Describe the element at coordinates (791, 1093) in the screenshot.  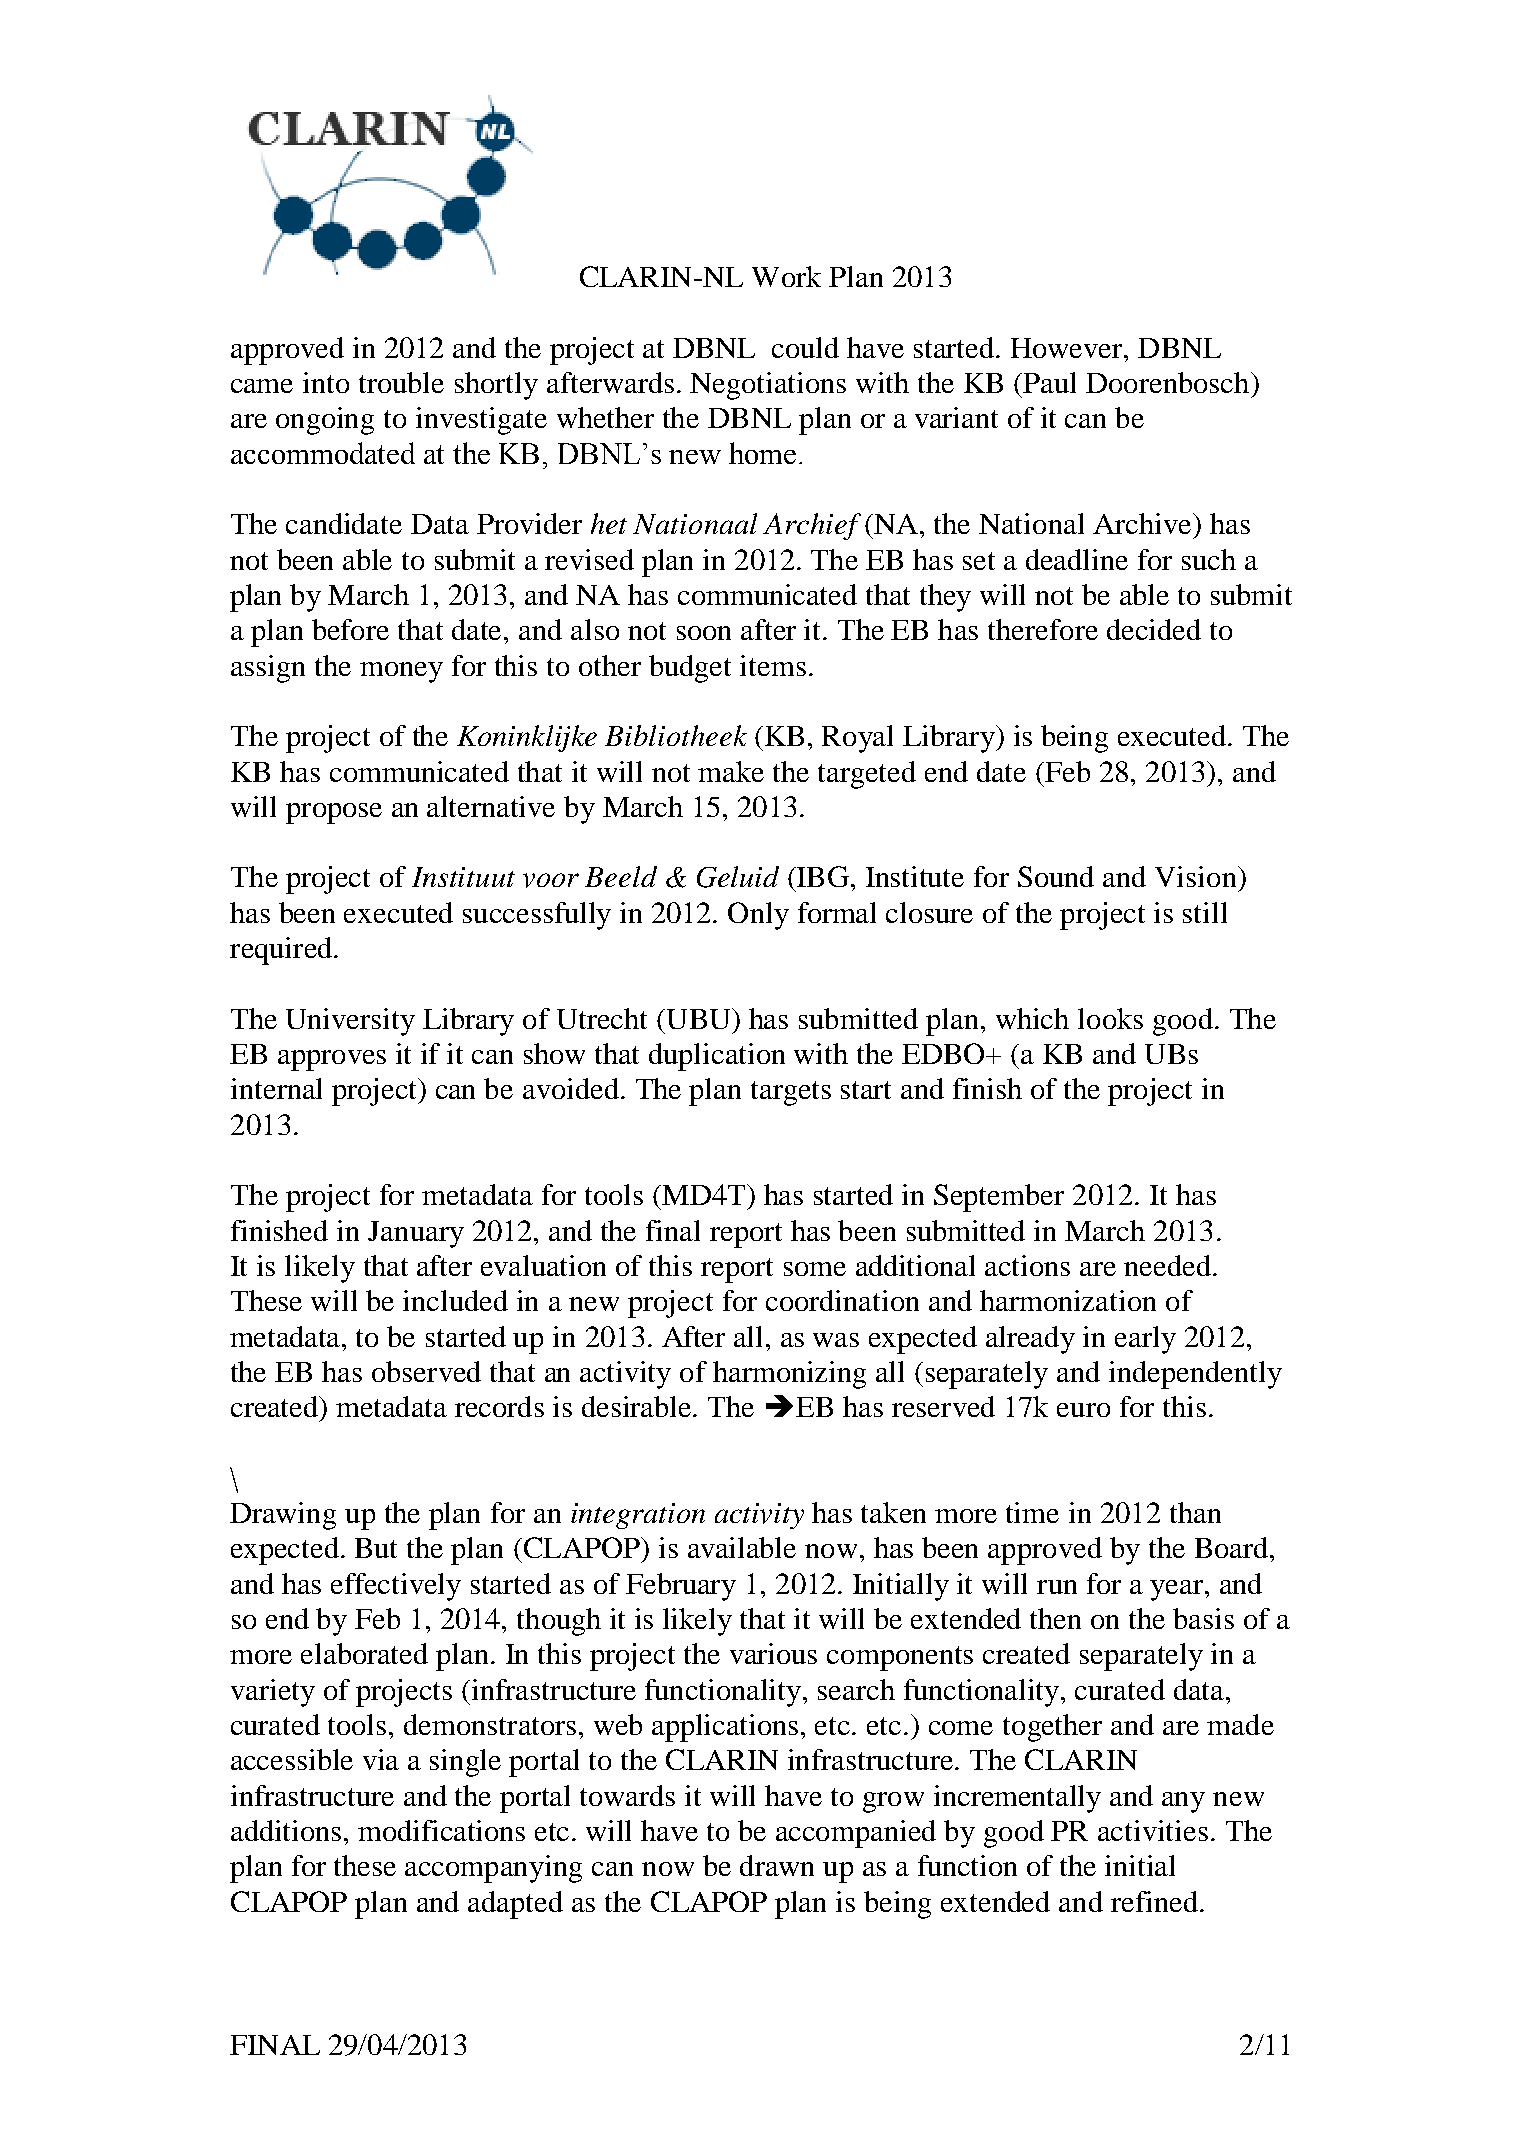
I see `targets` at that location.
